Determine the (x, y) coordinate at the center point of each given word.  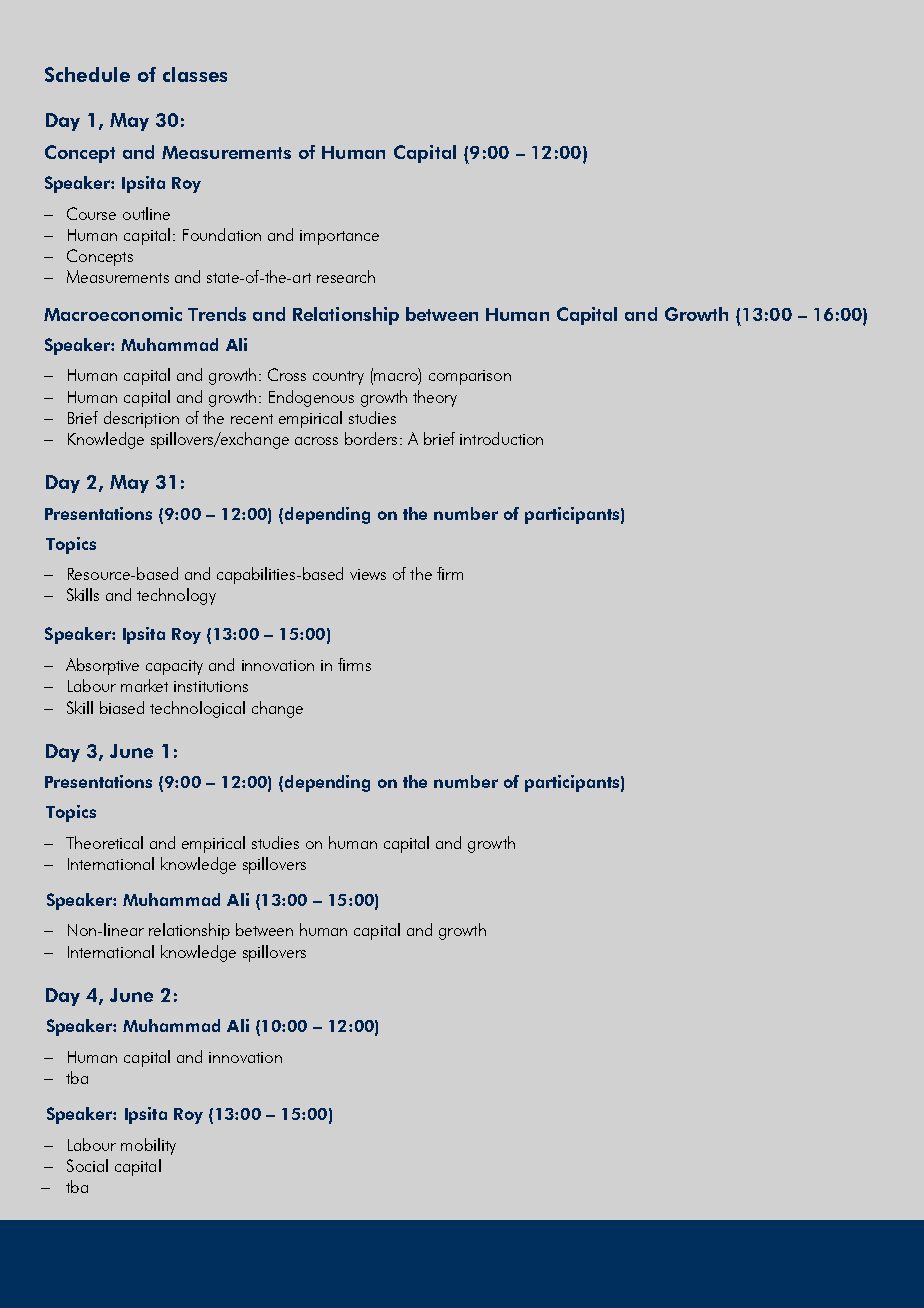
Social (87, 1165)
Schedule (87, 74)
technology (176, 596)
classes (195, 74)
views (368, 574)
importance (339, 237)
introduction (501, 438)
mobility (148, 1146)
